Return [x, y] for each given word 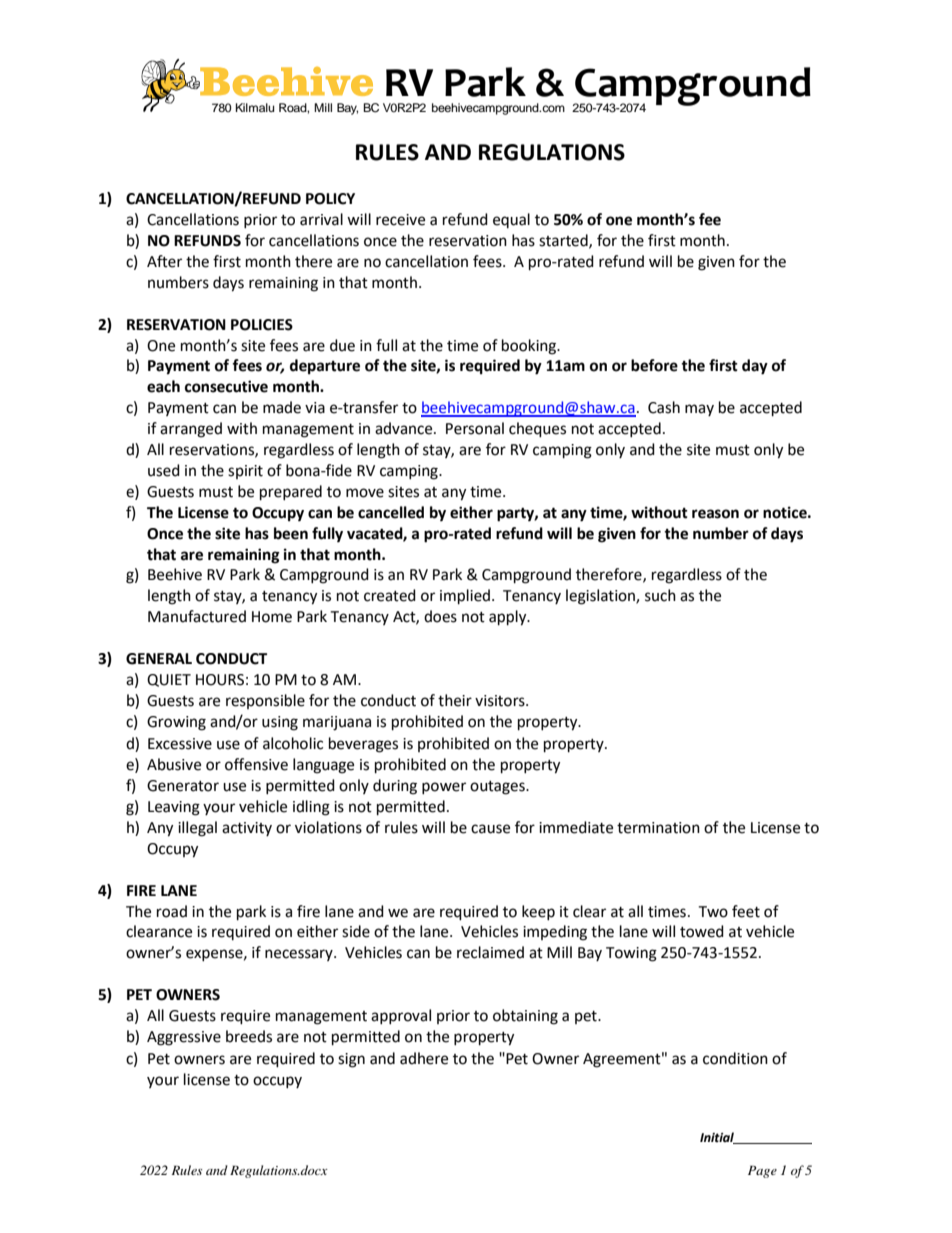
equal [511, 220]
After [164, 261]
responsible [265, 701]
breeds [249, 1036]
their [455, 700]
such [660, 595]
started [564, 241]
